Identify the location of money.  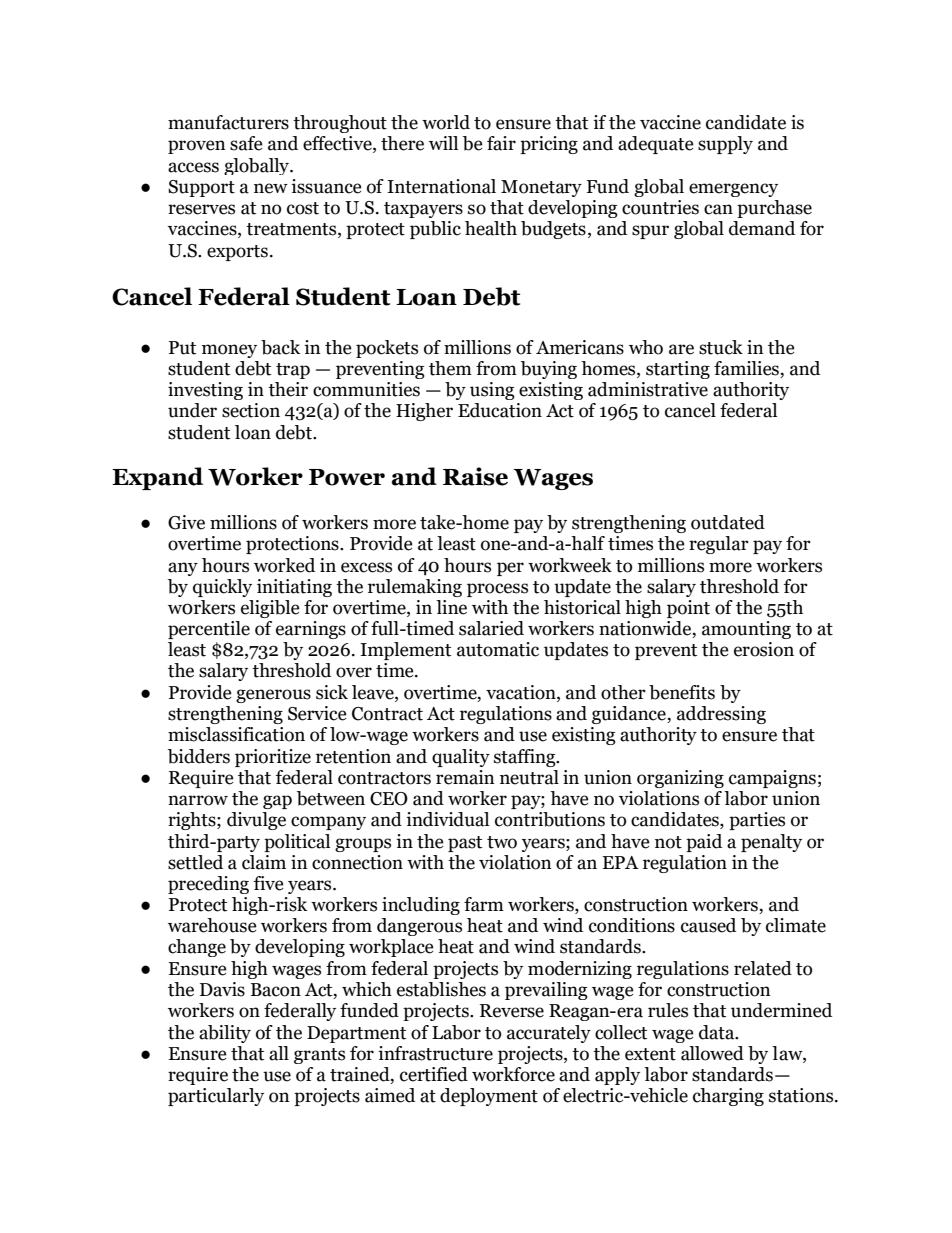
(229, 351).
